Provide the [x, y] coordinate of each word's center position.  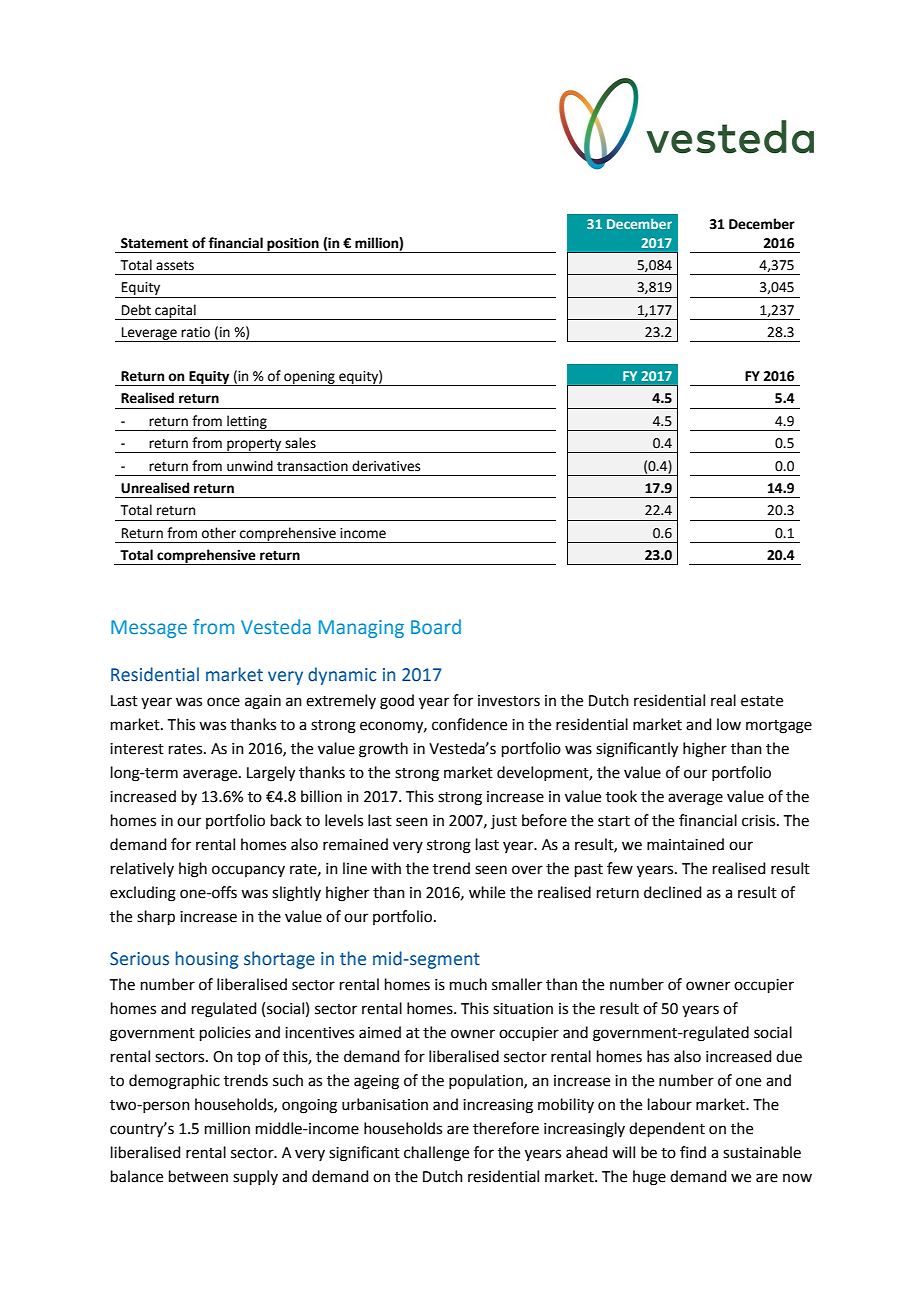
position [293, 245]
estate [762, 701]
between [198, 1176]
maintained [685, 844]
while [487, 892]
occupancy [248, 871]
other [219, 533]
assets [175, 266]
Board [436, 626]
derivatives [386, 466]
